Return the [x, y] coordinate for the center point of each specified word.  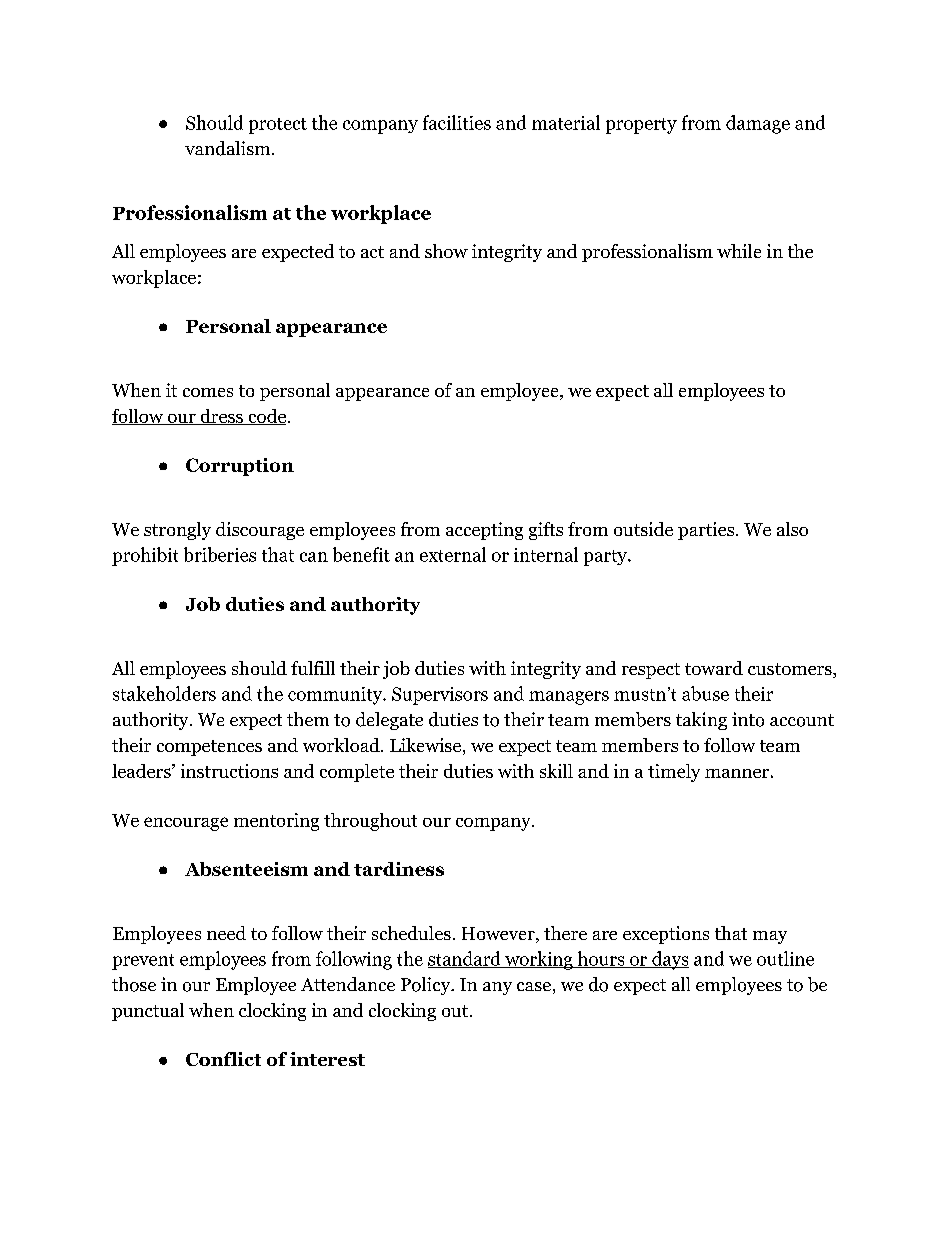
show [446, 251]
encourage [186, 824]
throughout [370, 822]
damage [758, 124]
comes [208, 392]
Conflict [223, 1059]
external [453, 554]
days [669, 960]
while [739, 251]
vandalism [229, 148]
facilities [457, 122]
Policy [426, 986]
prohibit [145, 556]
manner [737, 773]
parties [706, 531]
